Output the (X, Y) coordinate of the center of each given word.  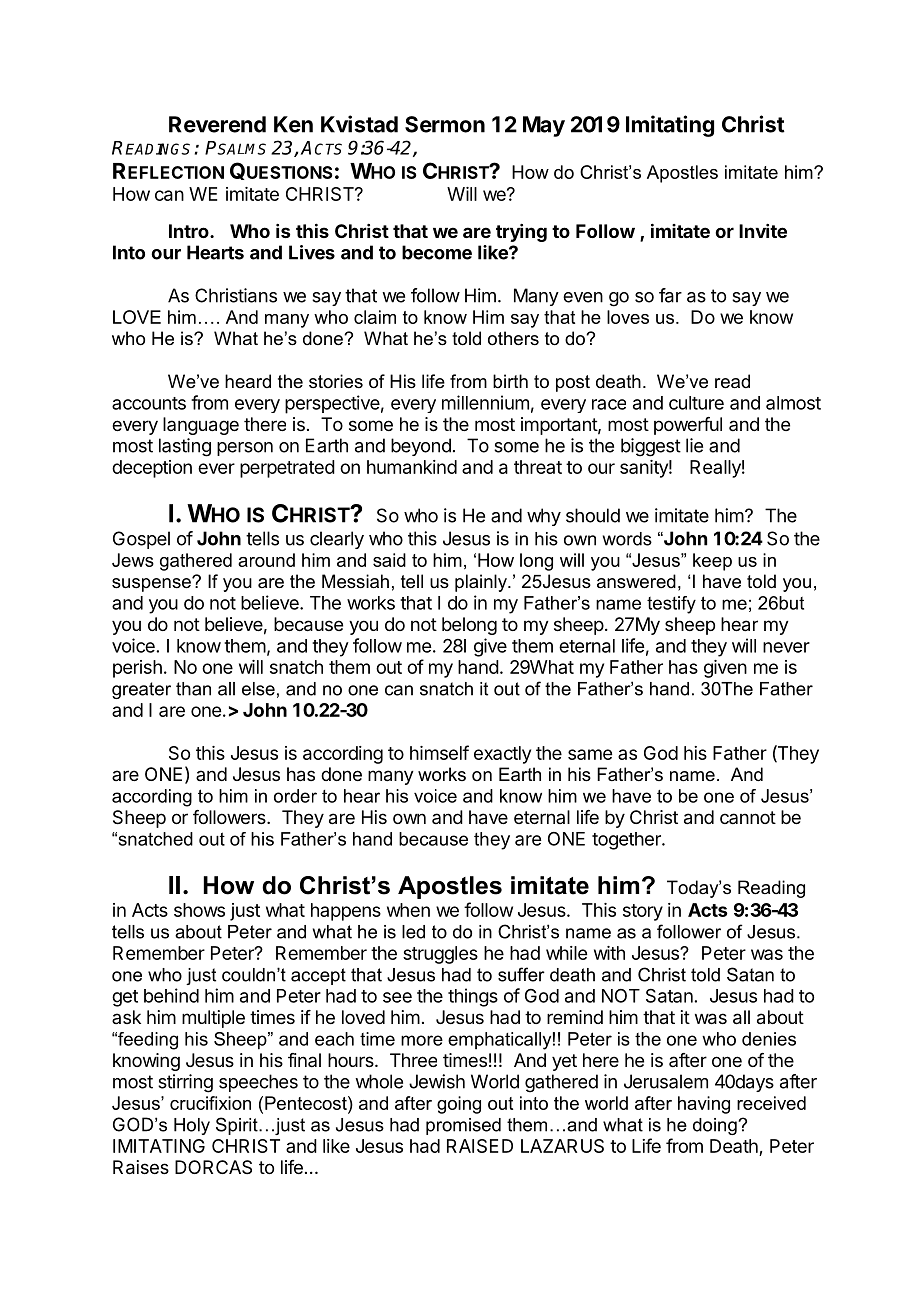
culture (696, 403)
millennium (485, 402)
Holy (192, 1126)
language (201, 426)
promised (463, 1126)
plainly (482, 583)
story (643, 912)
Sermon (445, 124)
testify (671, 605)
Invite (763, 231)
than (193, 689)
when (408, 910)
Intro (190, 231)
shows (199, 910)
